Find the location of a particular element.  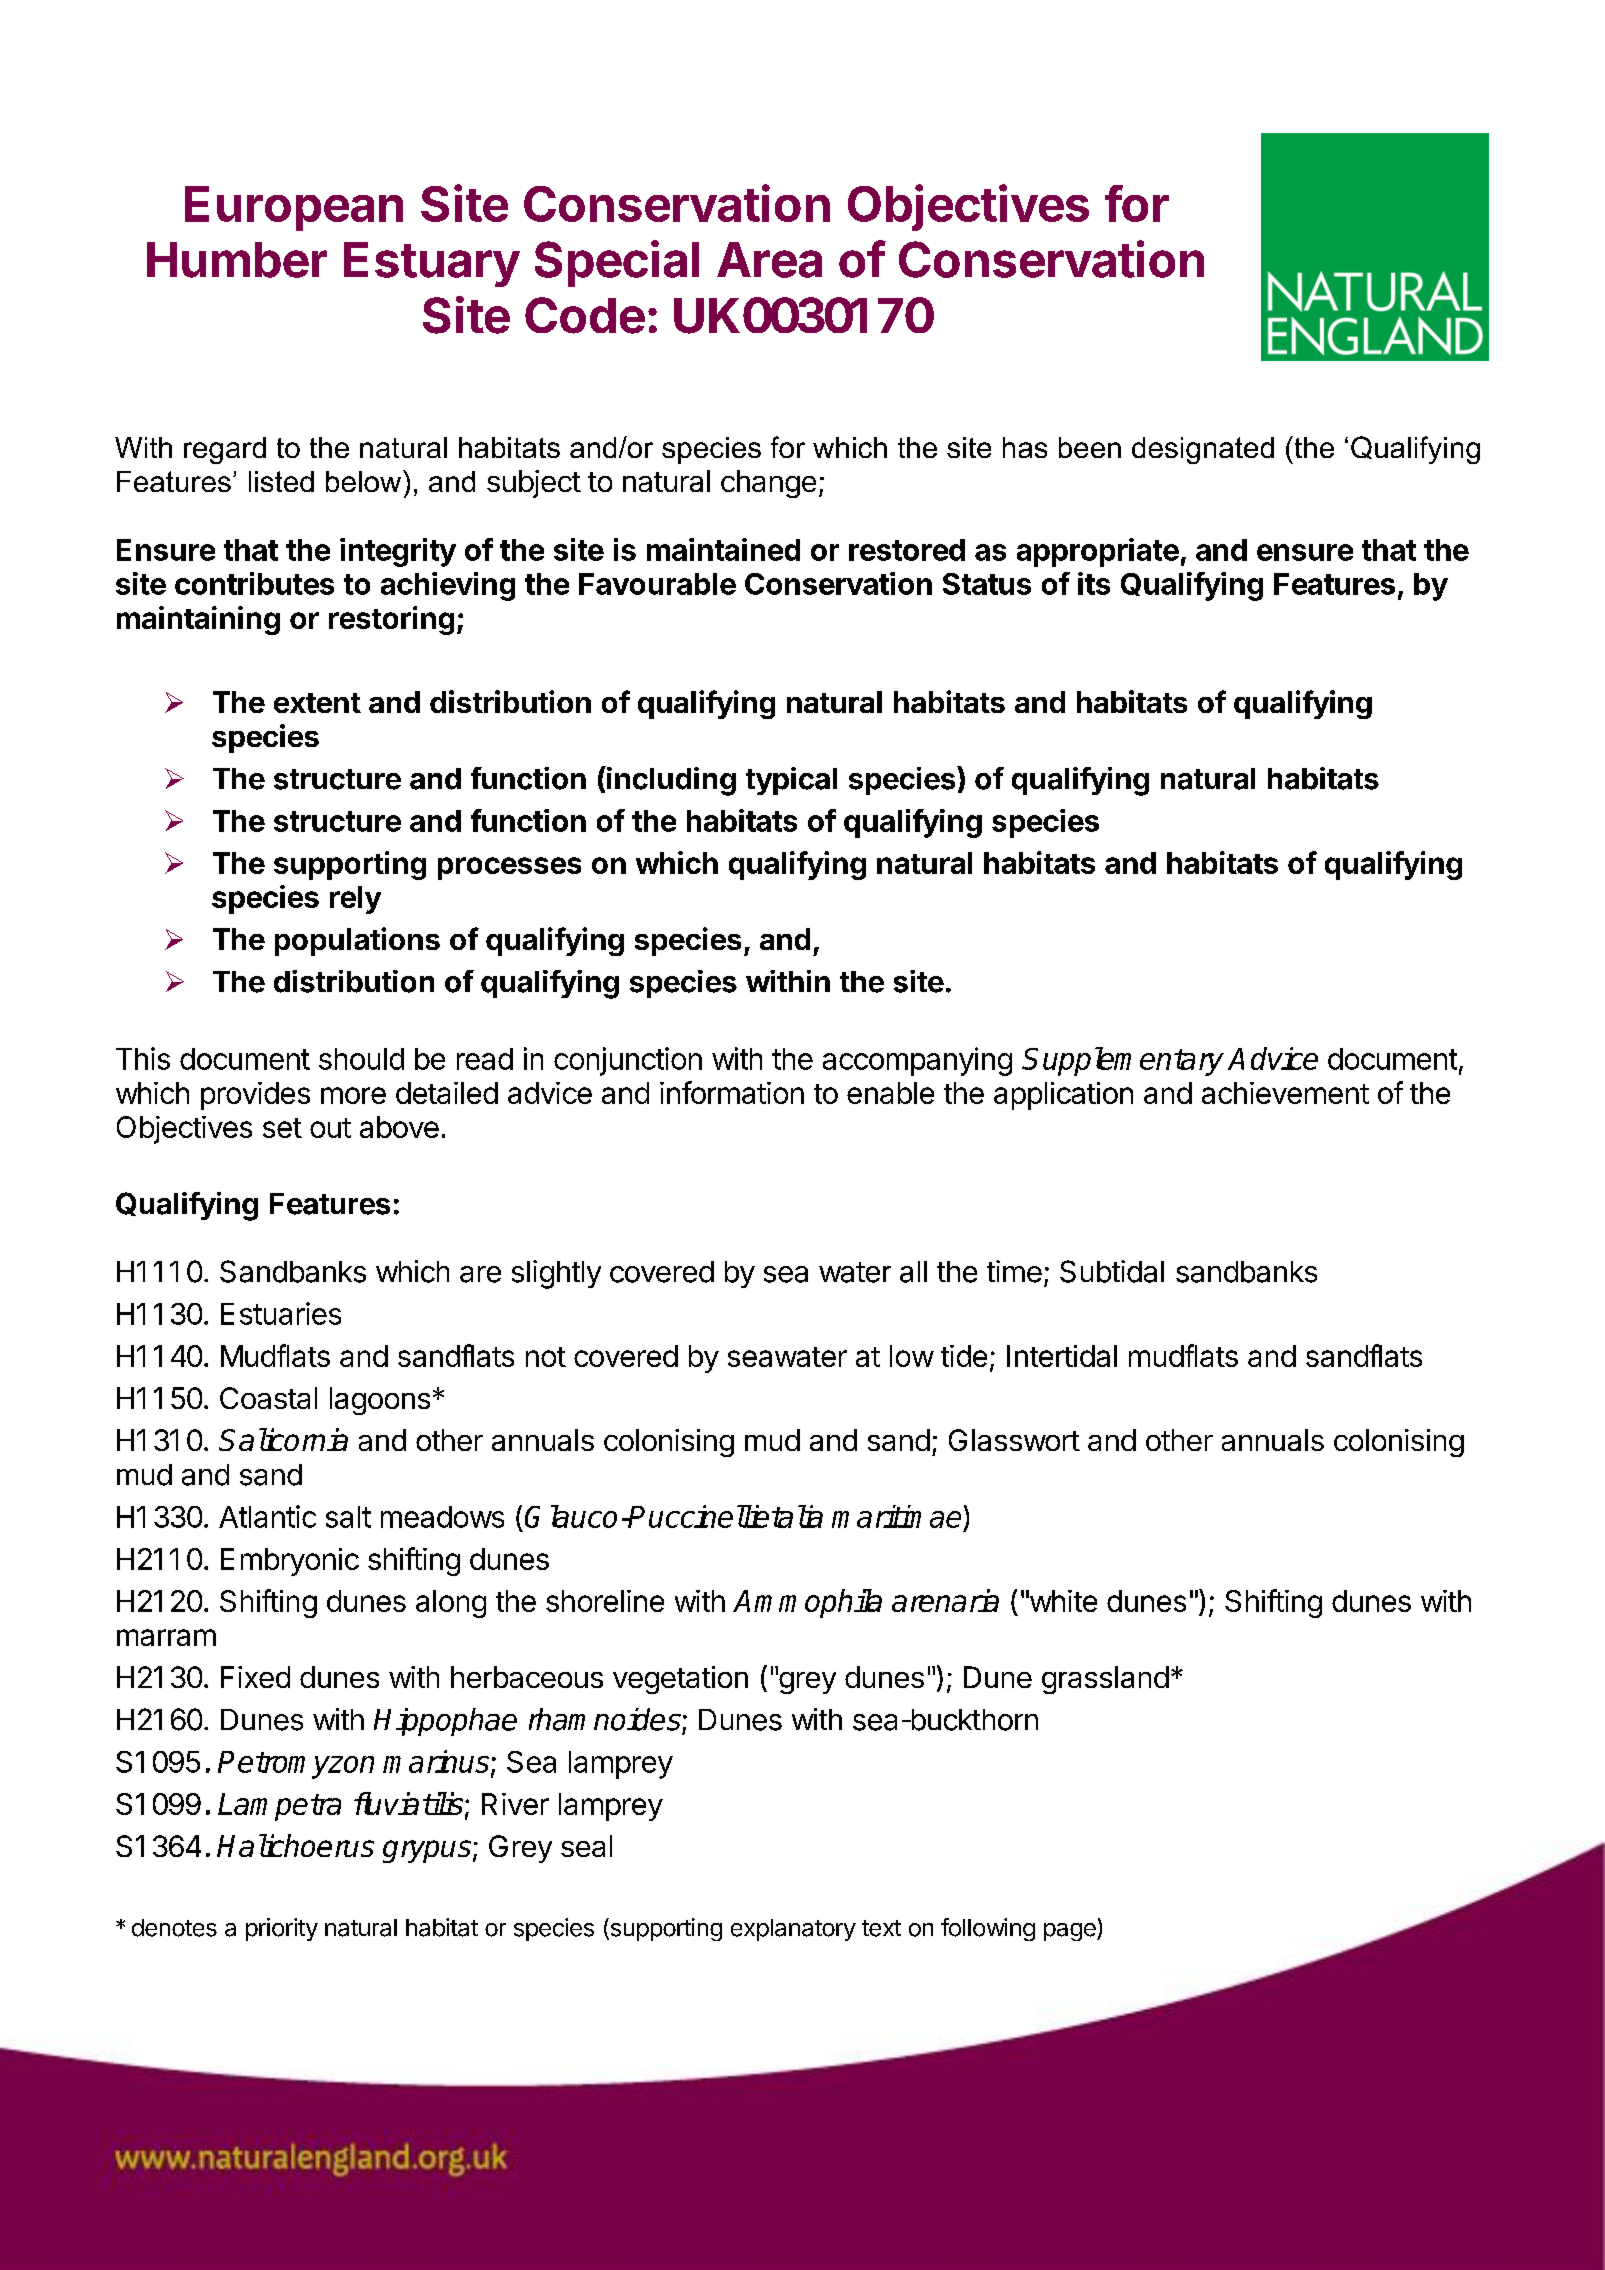

provides is located at coordinates (255, 1096).
